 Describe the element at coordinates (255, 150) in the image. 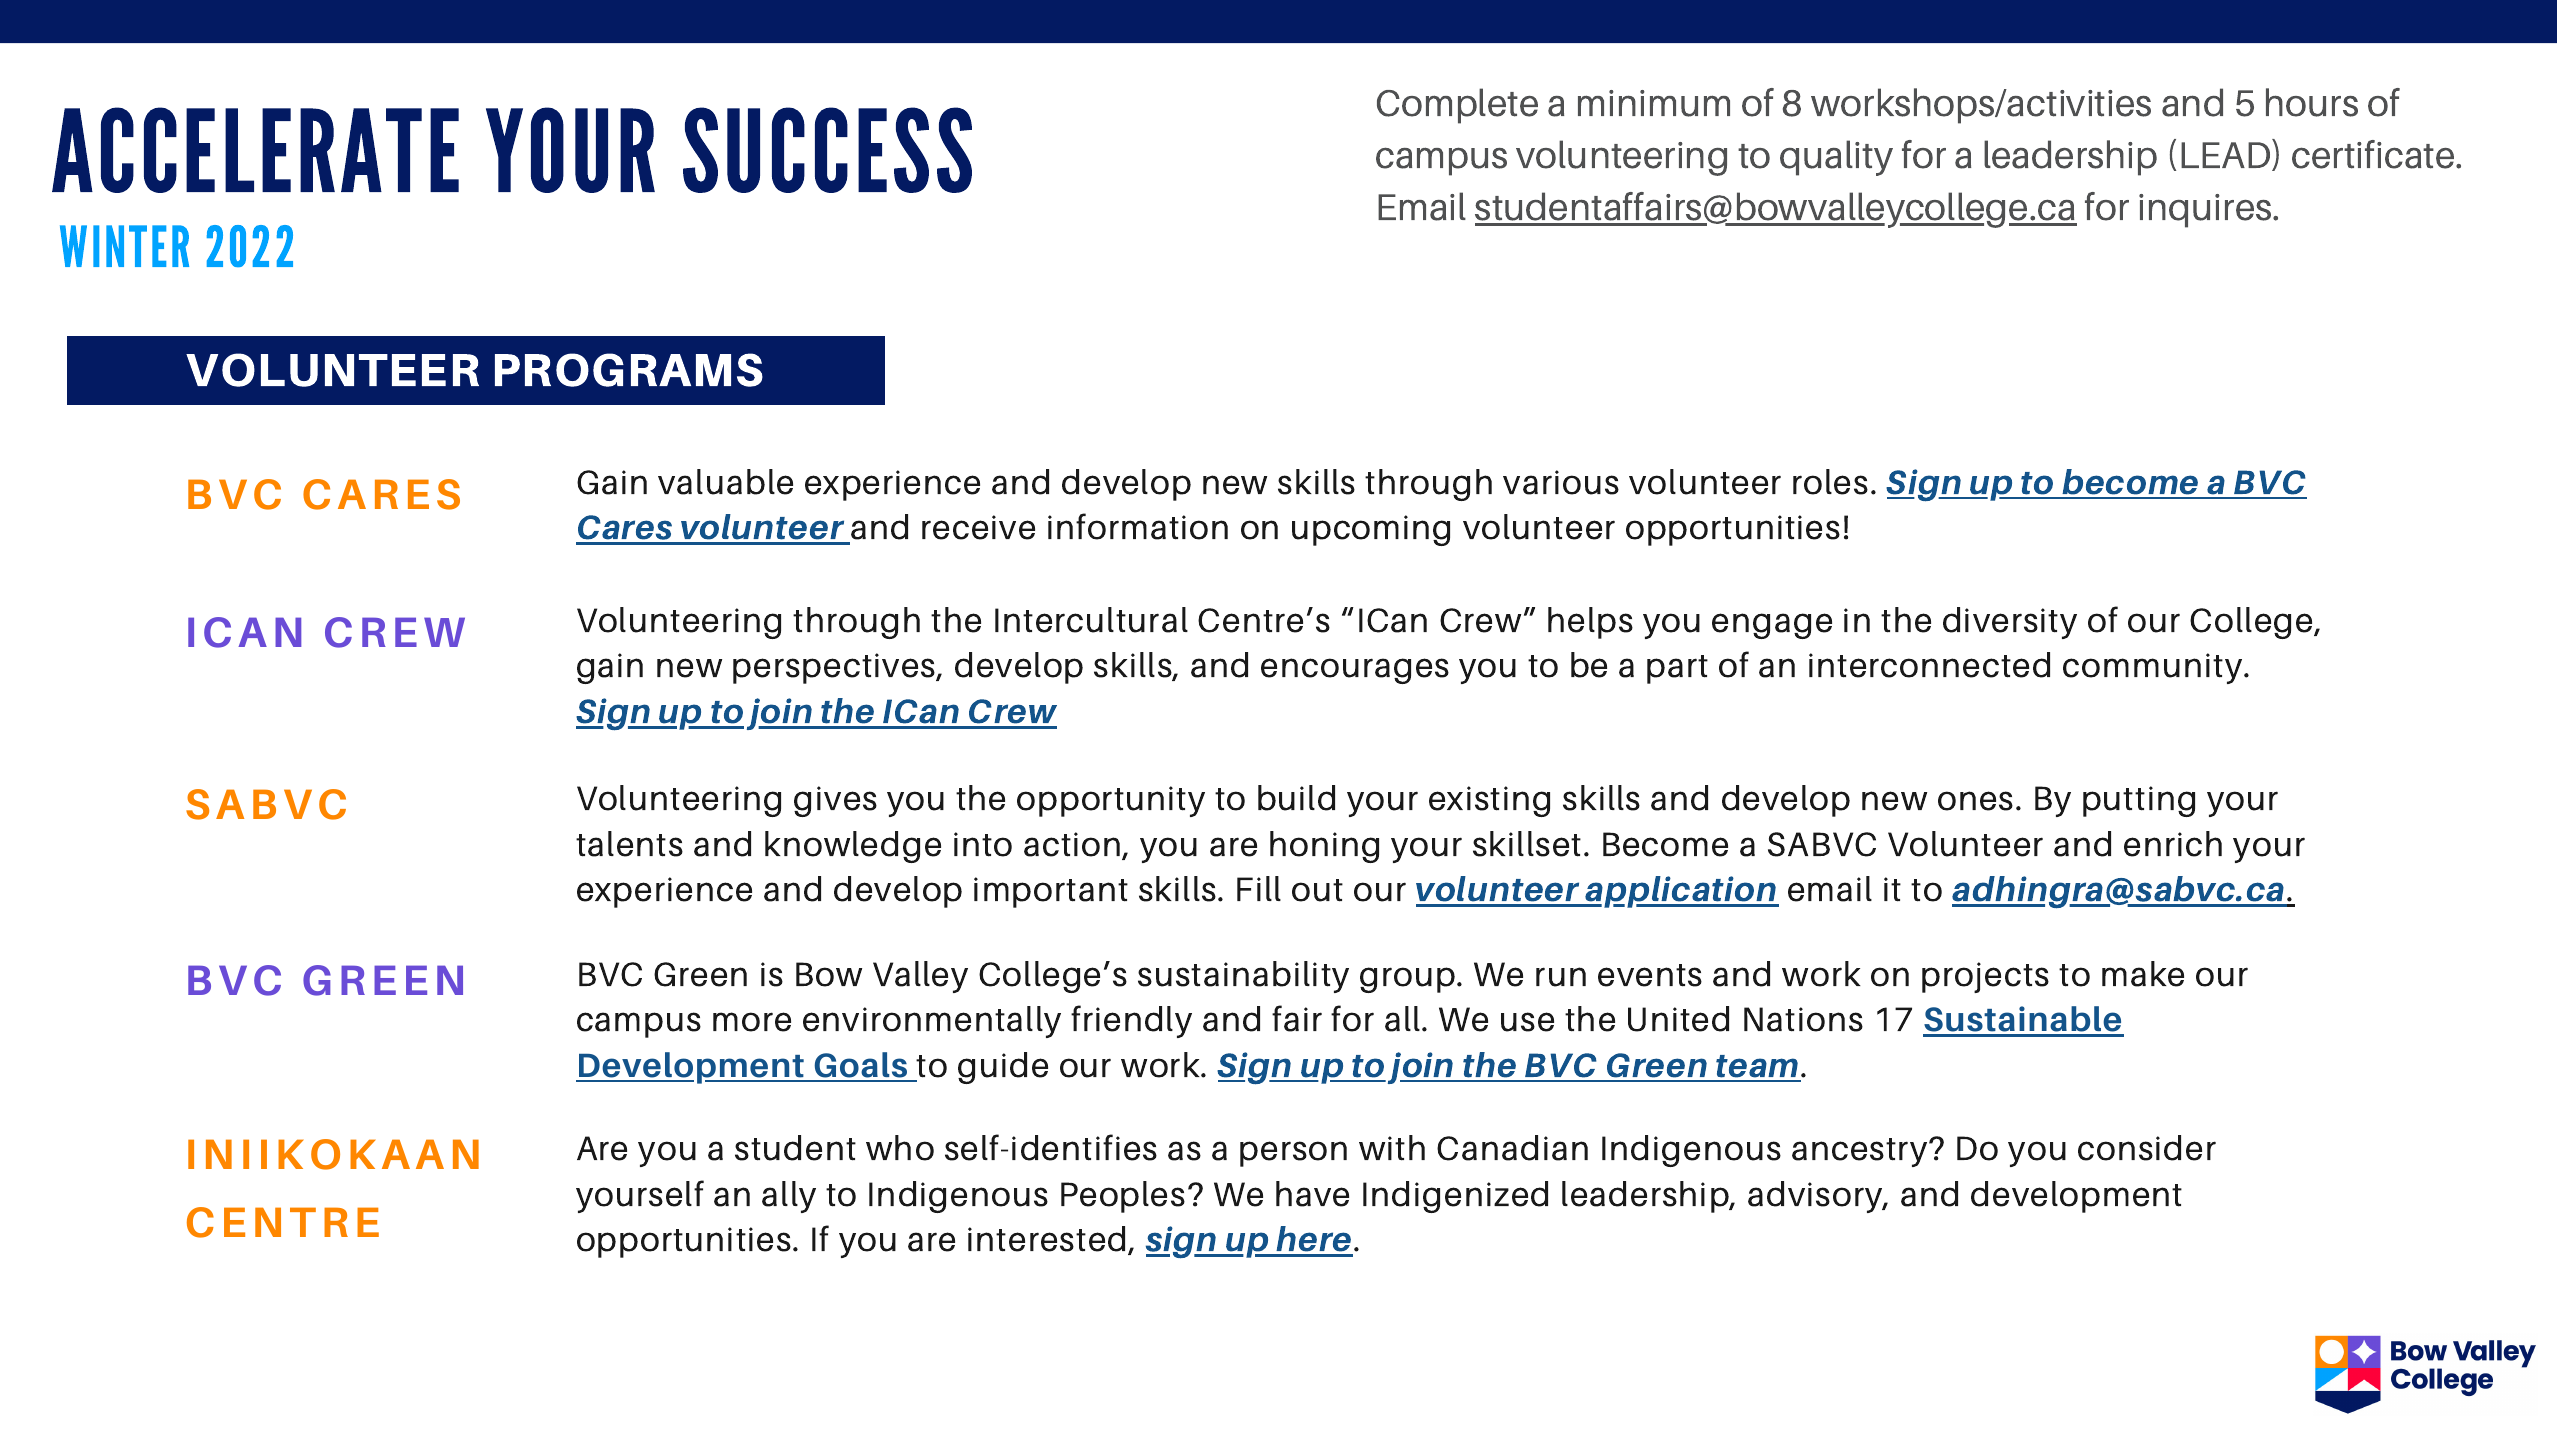

I see `ACCELERATE` at that location.
